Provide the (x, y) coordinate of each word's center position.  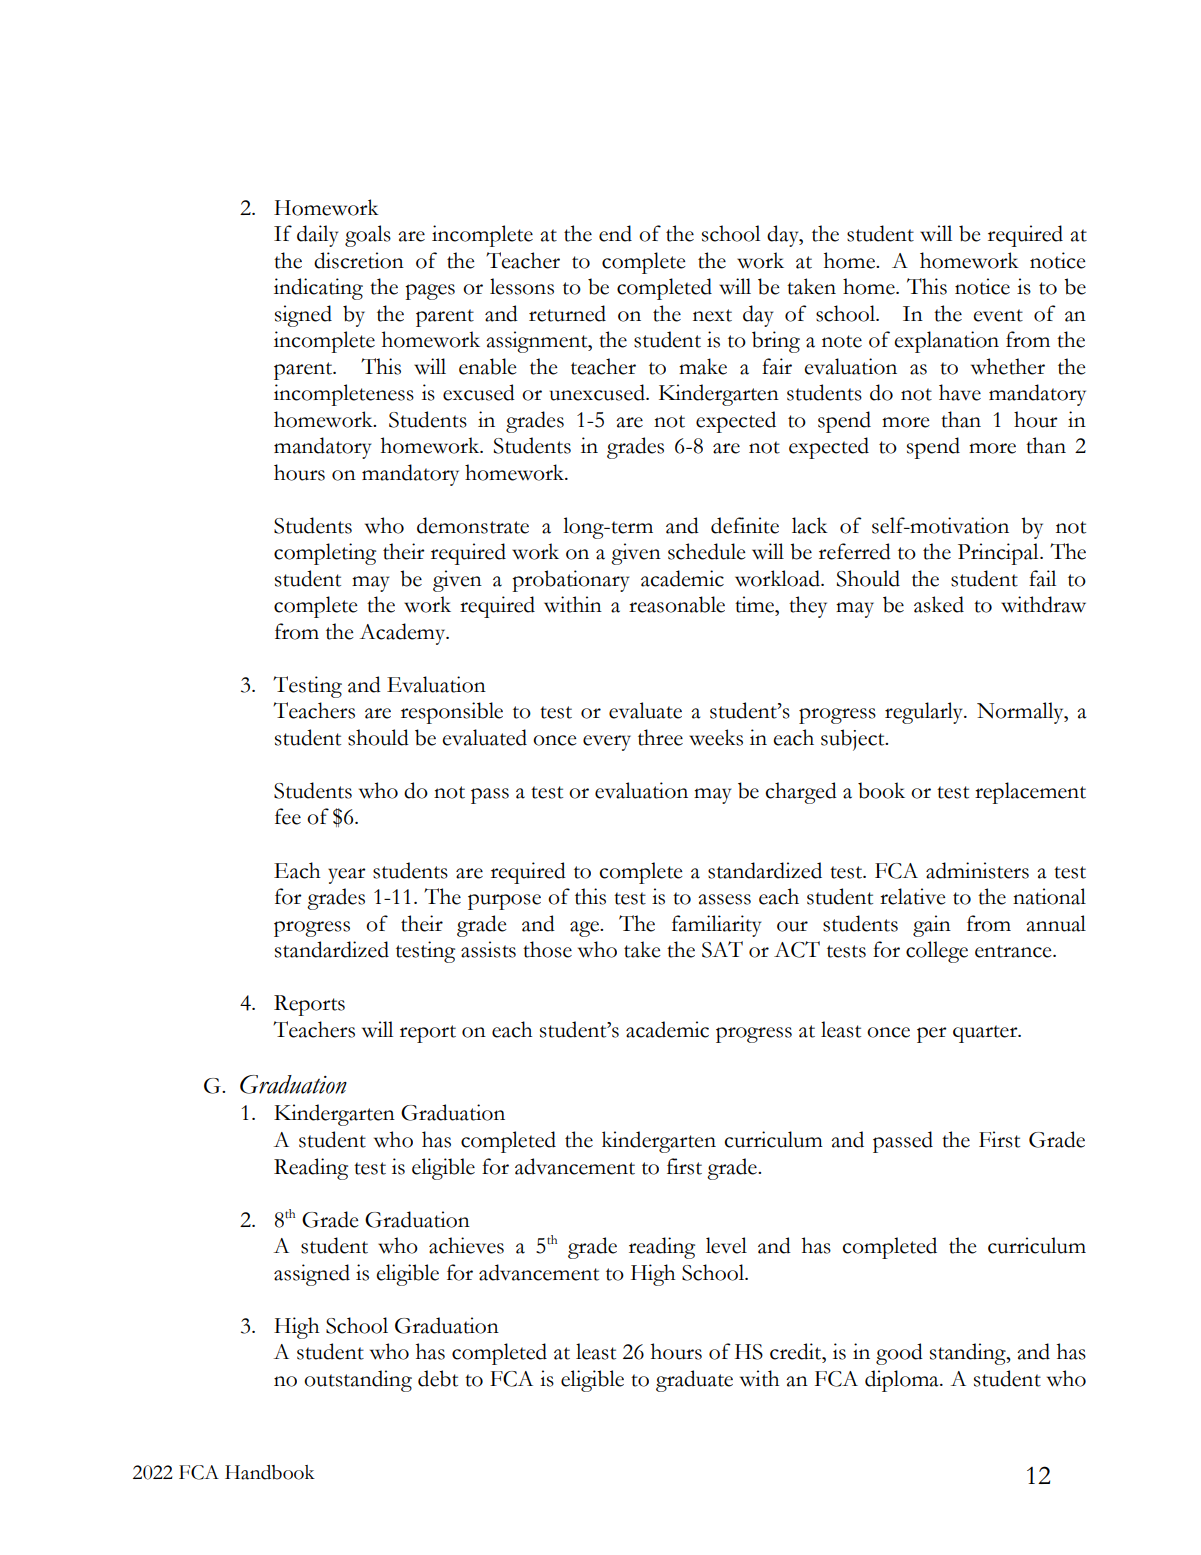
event (998, 315)
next (712, 315)
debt (438, 1378)
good (899, 1354)
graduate (694, 1381)
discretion (359, 260)
